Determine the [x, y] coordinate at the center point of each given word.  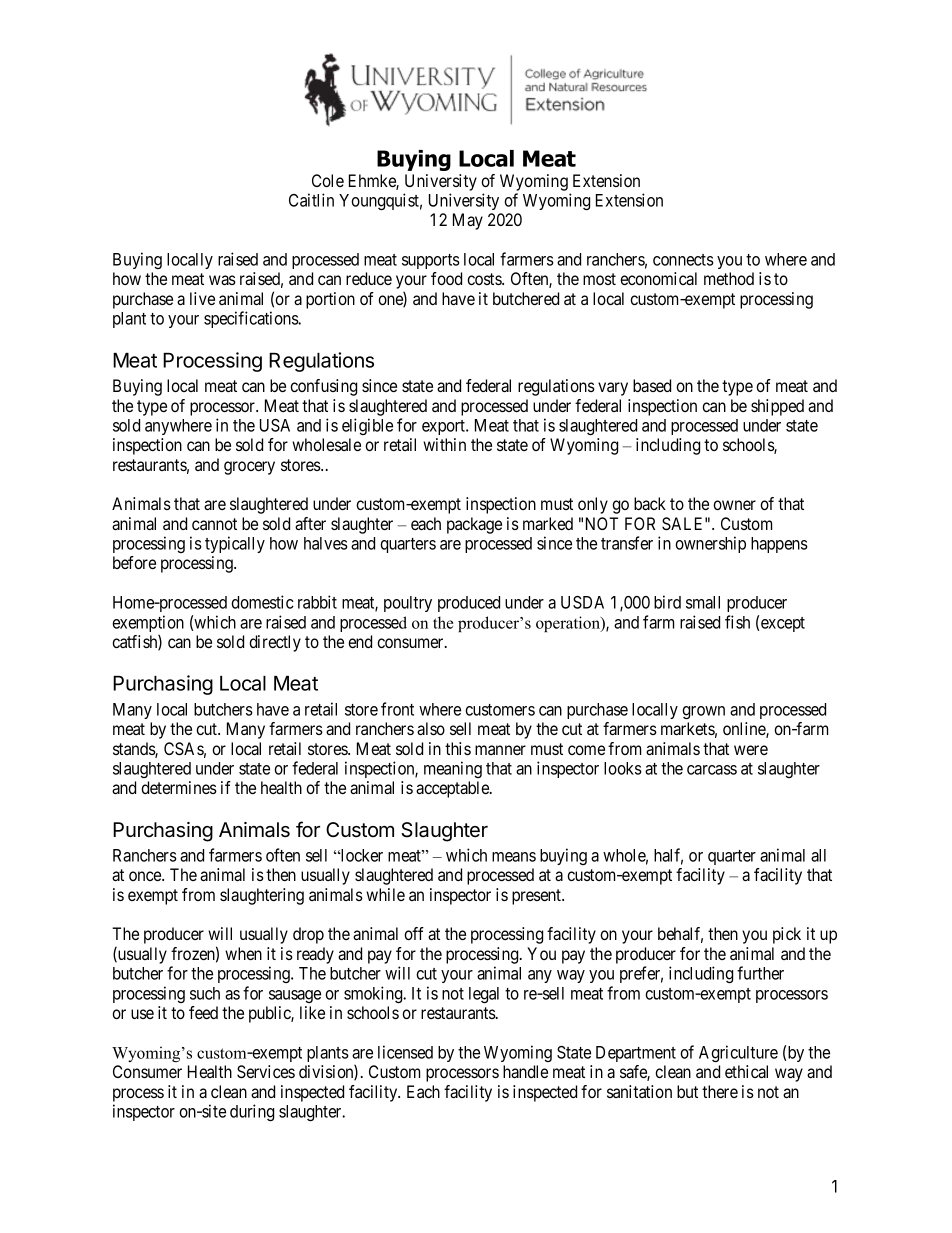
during [252, 1112]
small [703, 602]
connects [683, 260]
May [468, 221]
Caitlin [311, 200]
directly [275, 643]
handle [525, 1071]
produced [469, 604]
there [720, 1091]
